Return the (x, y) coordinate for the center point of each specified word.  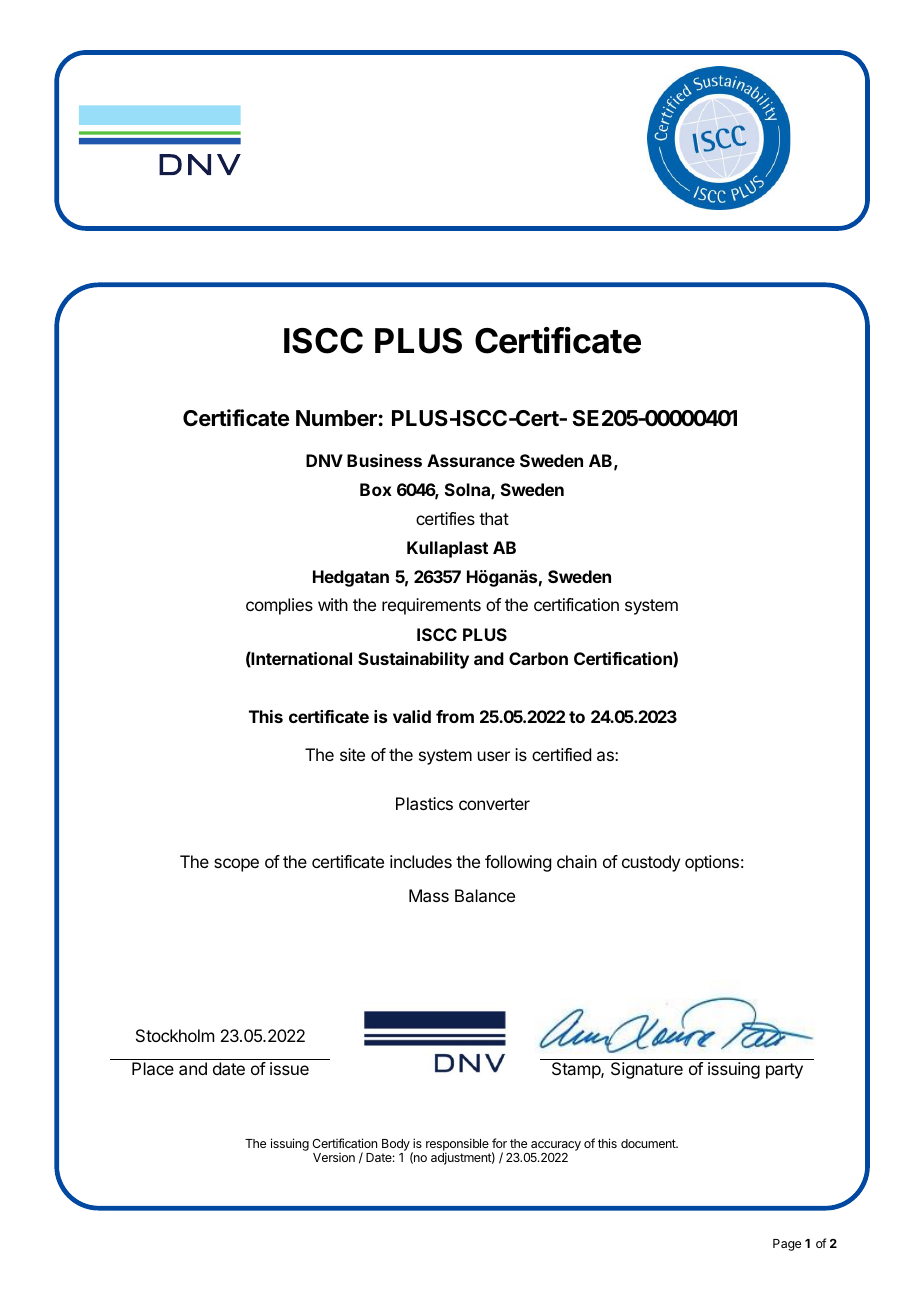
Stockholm (175, 1035)
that (494, 518)
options (712, 863)
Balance (485, 895)
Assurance (471, 460)
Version (334, 1157)
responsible (457, 1145)
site (352, 754)
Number (336, 418)
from (455, 716)
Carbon (538, 658)
